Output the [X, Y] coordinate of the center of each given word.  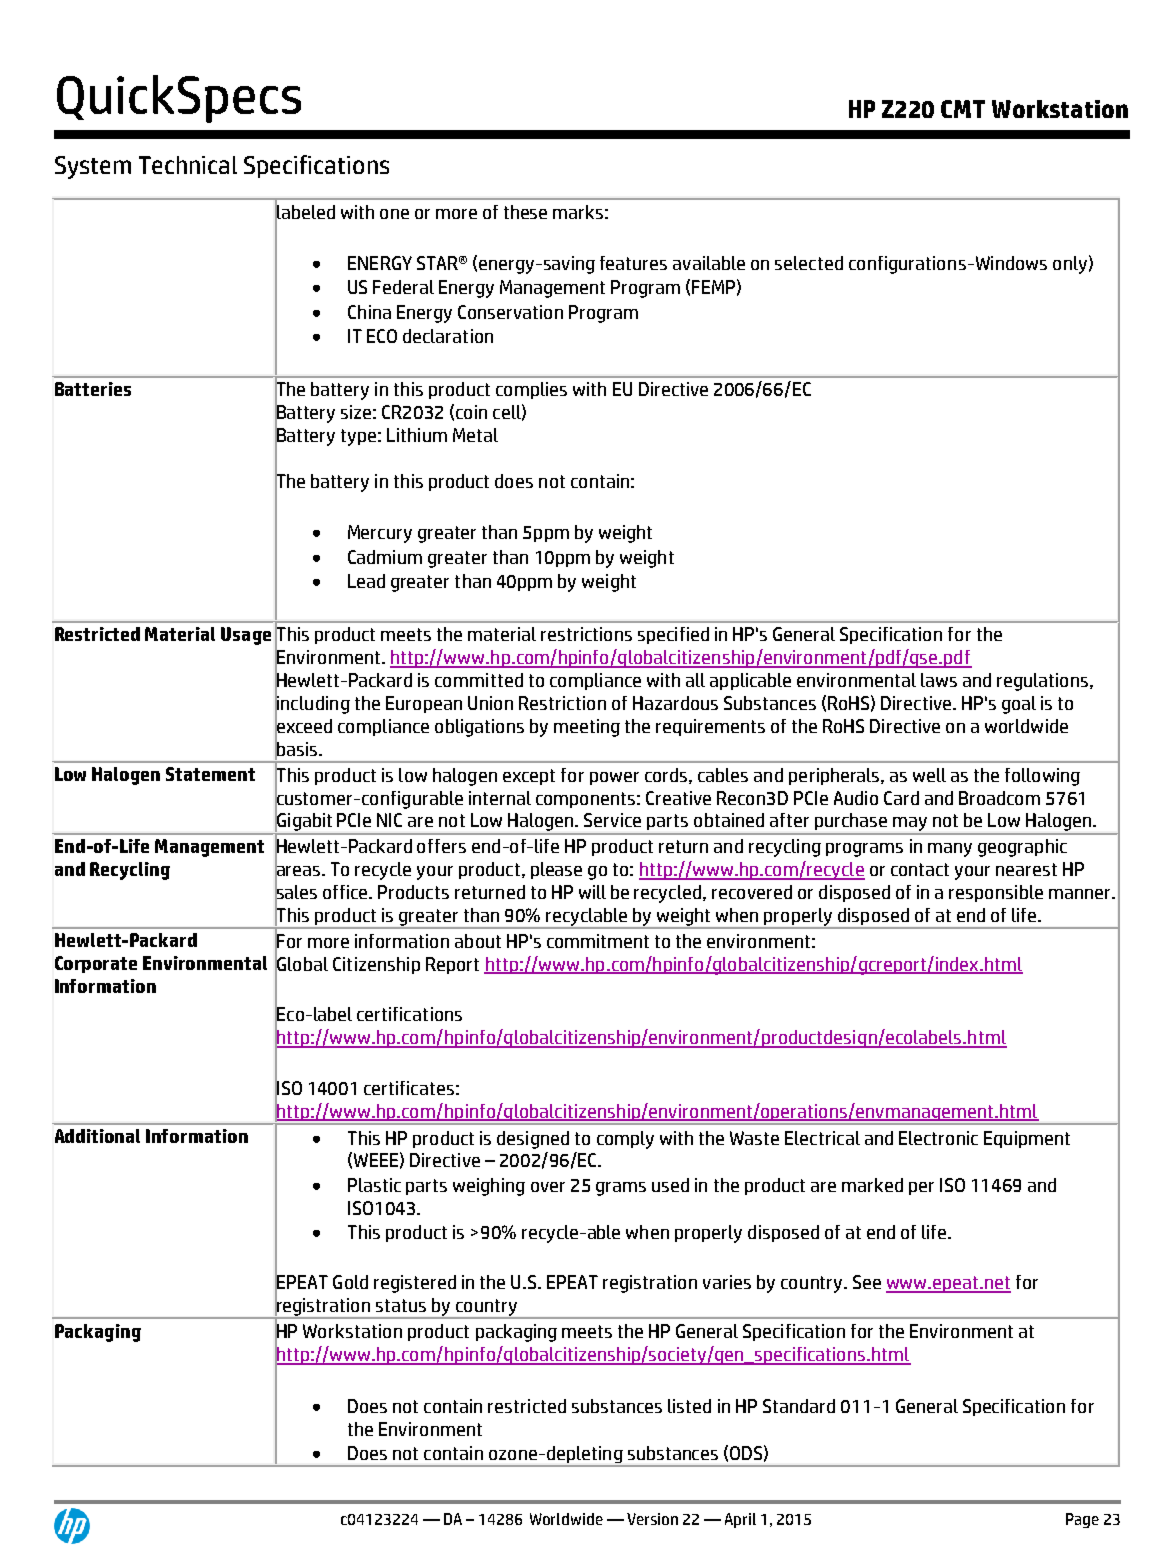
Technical [188, 165]
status [401, 1305]
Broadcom [999, 798]
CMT [963, 109]
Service [612, 820]
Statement [210, 774]
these [525, 212]
